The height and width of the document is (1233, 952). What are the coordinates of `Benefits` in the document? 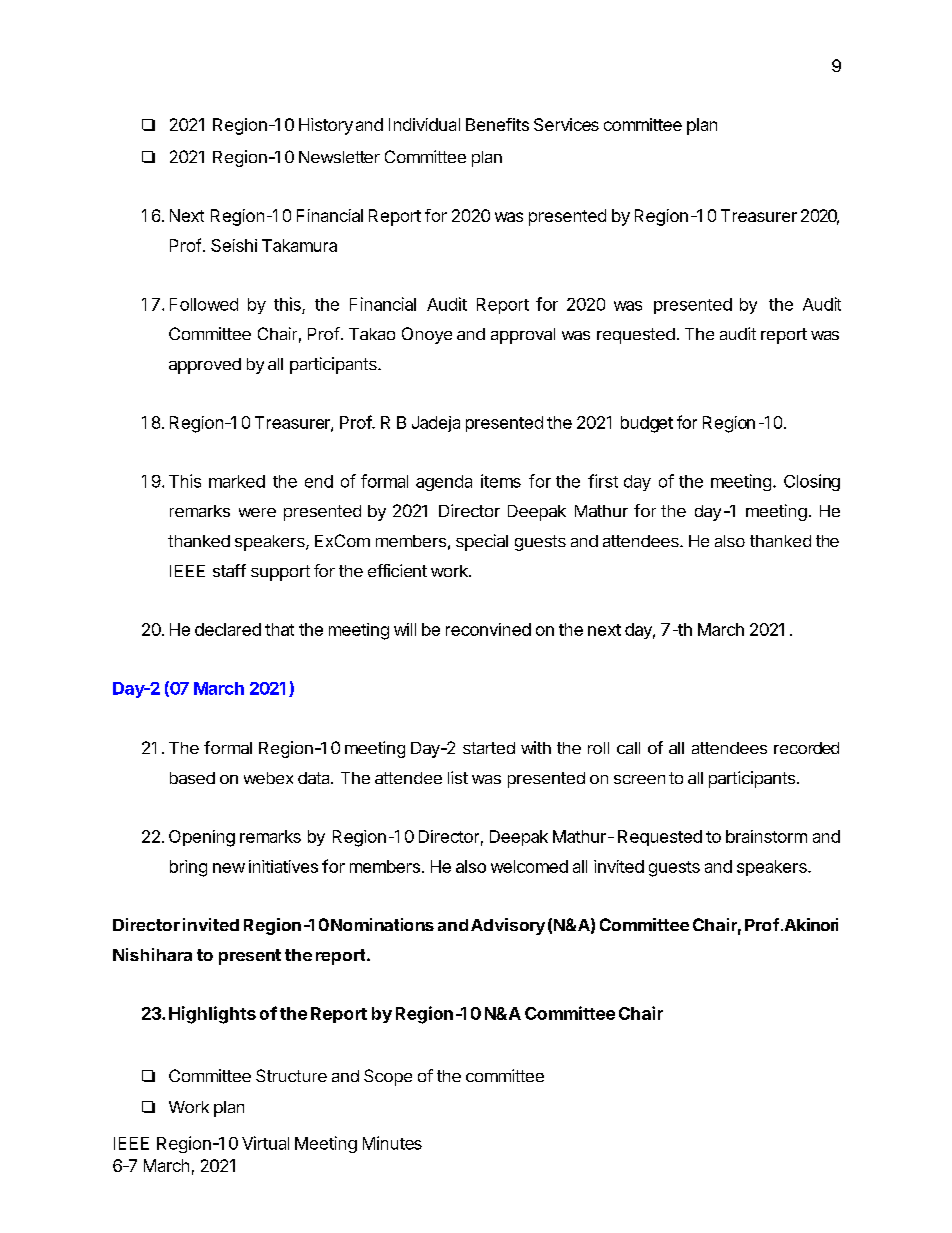 It's located at (497, 124).
